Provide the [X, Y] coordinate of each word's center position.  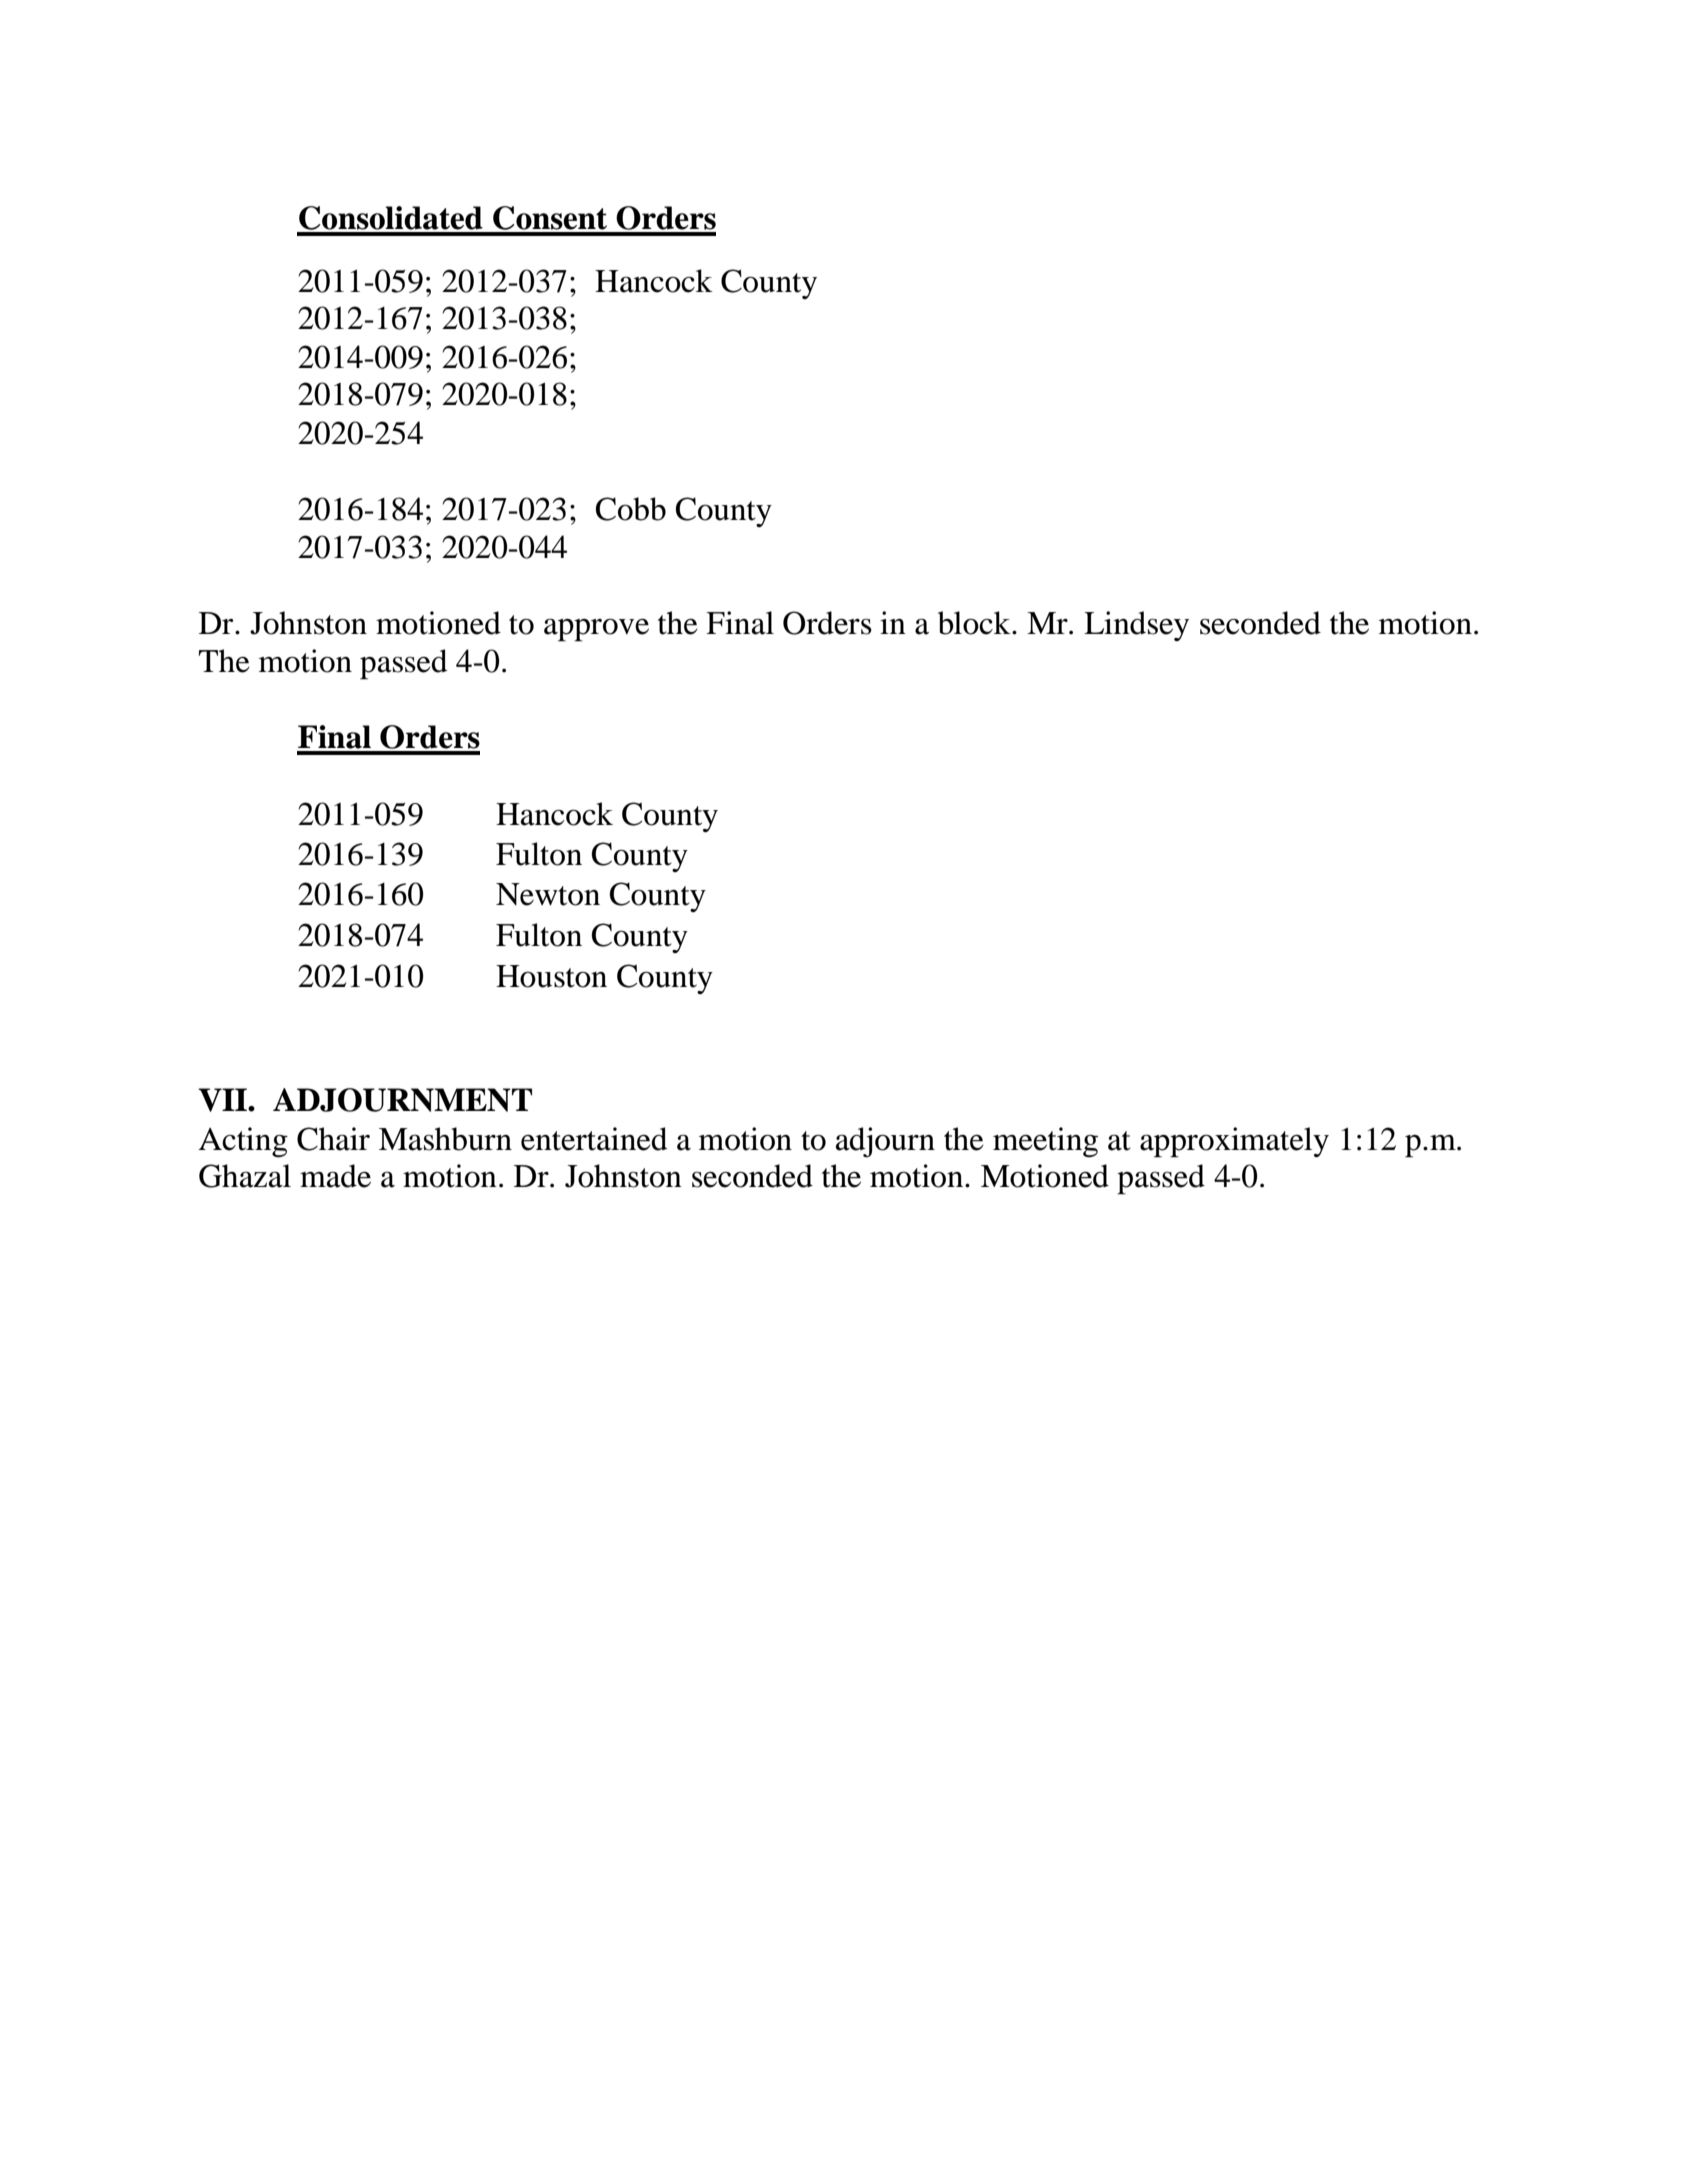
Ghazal [245, 1176]
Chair [333, 1139]
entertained [594, 1139]
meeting [1045, 1142]
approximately [1234, 1142]
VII [223, 1100]
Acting [243, 1142]
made [335, 1176]
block [975, 623]
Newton [548, 894]
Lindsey [1136, 626]
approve [596, 630]
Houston [551, 976]
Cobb [631, 509]
